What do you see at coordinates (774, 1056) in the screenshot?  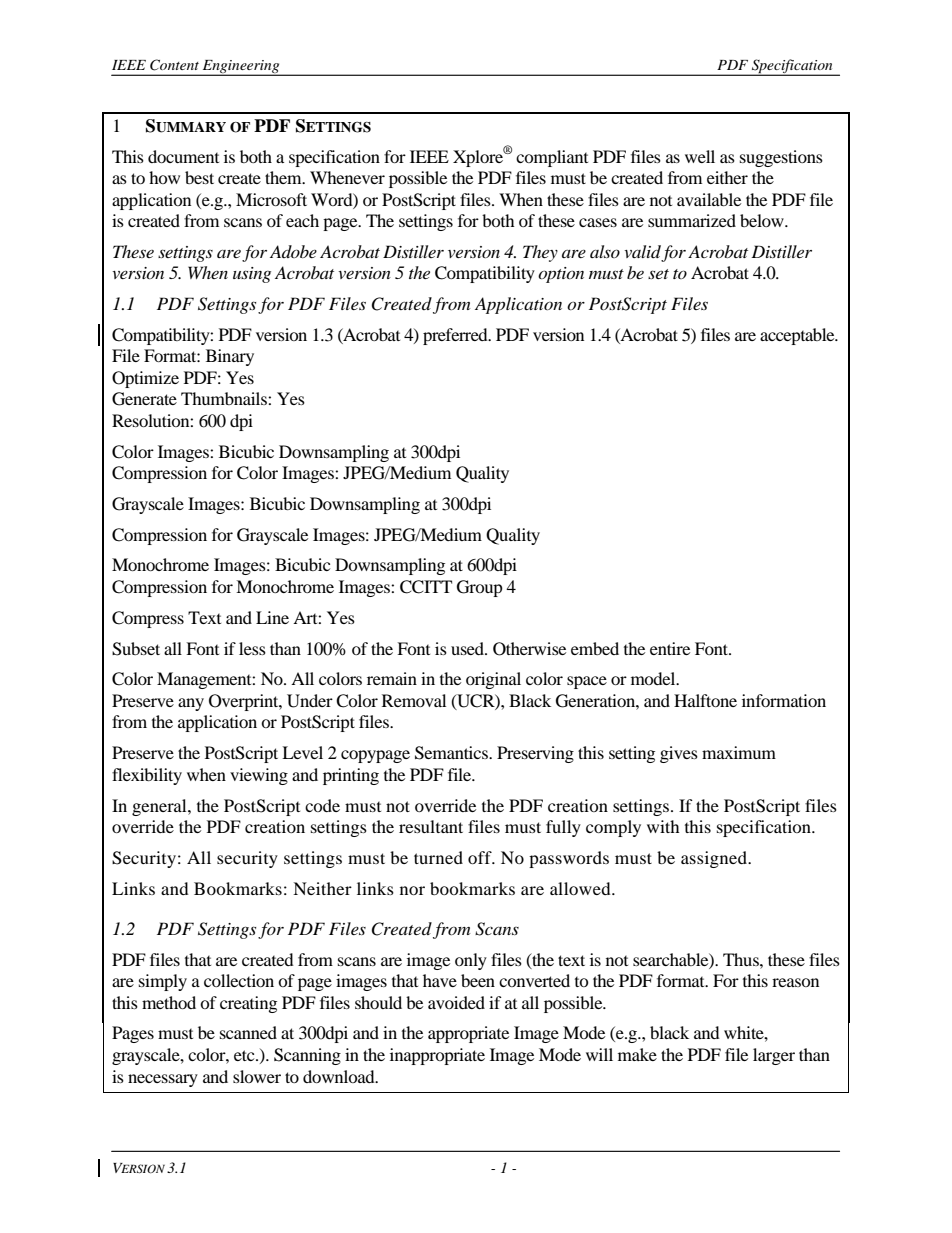 I see `larger` at bounding box center [774, 1056].
